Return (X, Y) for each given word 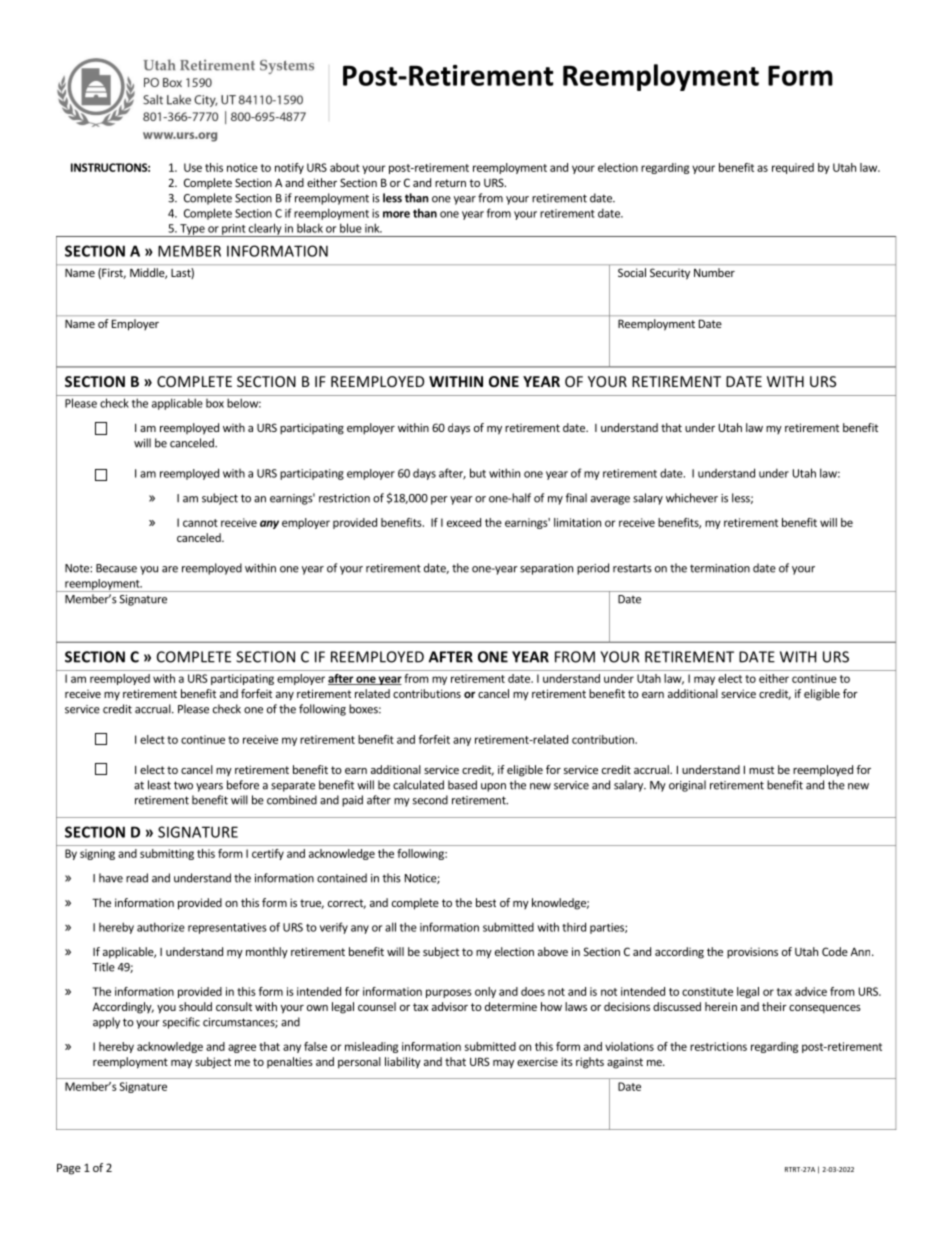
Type (192, 230)
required (793, 168)
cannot (200, 523)
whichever (692, 498)
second (430, 800)
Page (69, 1169)
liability (403, 1062)
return (450, 183)
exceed (464, 522)
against (625, 1063)
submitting (167, 854)
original (687, 786)
